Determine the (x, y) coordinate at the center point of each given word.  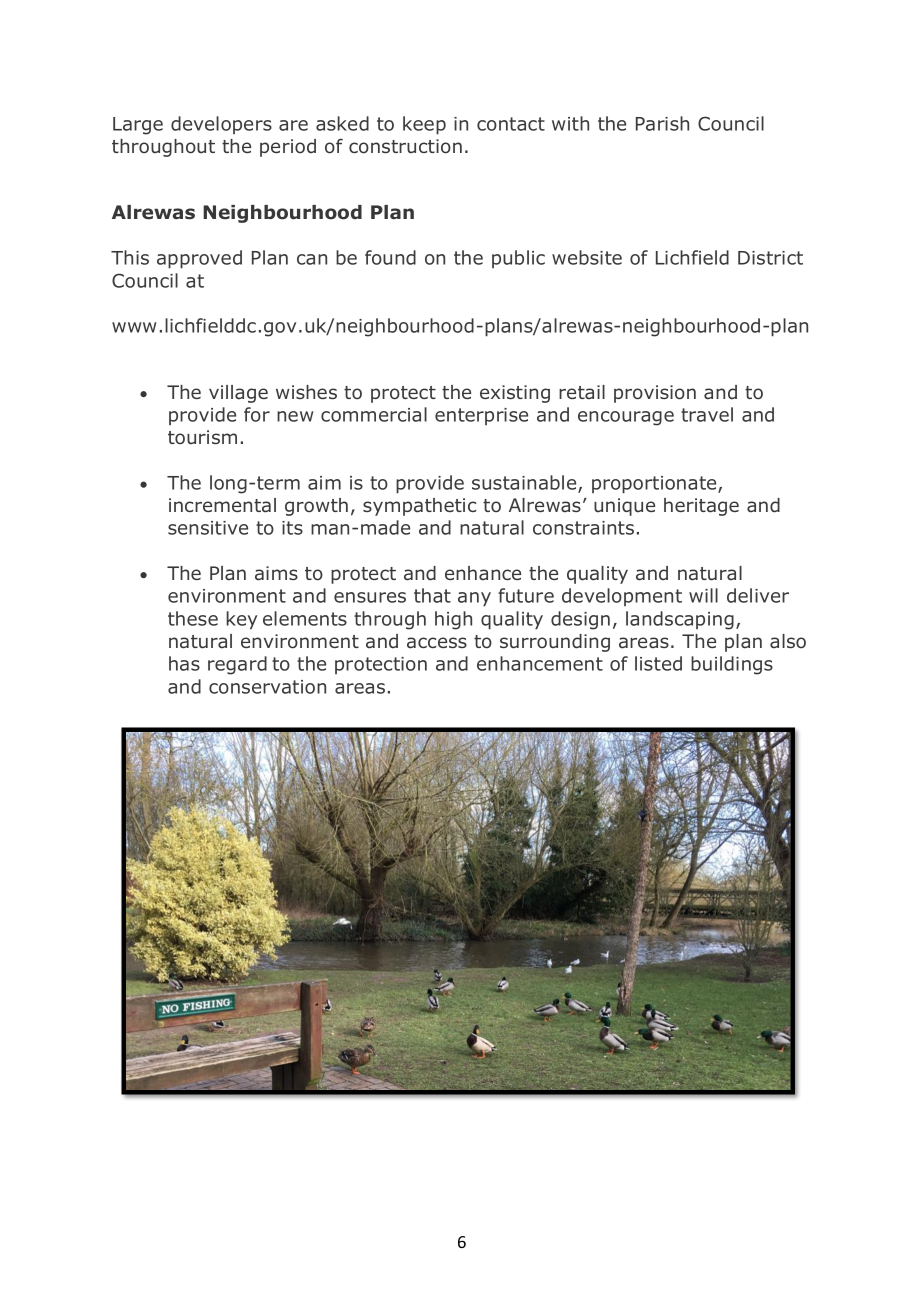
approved (199, 259)
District (770, 258)
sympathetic (419, 507)
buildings (732, 665)
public (518, 259)
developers (221, 125)
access (437, 643)
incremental (222, 505)
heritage (701, 507)
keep (424, 125)
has (184, 663)
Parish (662, 123)
